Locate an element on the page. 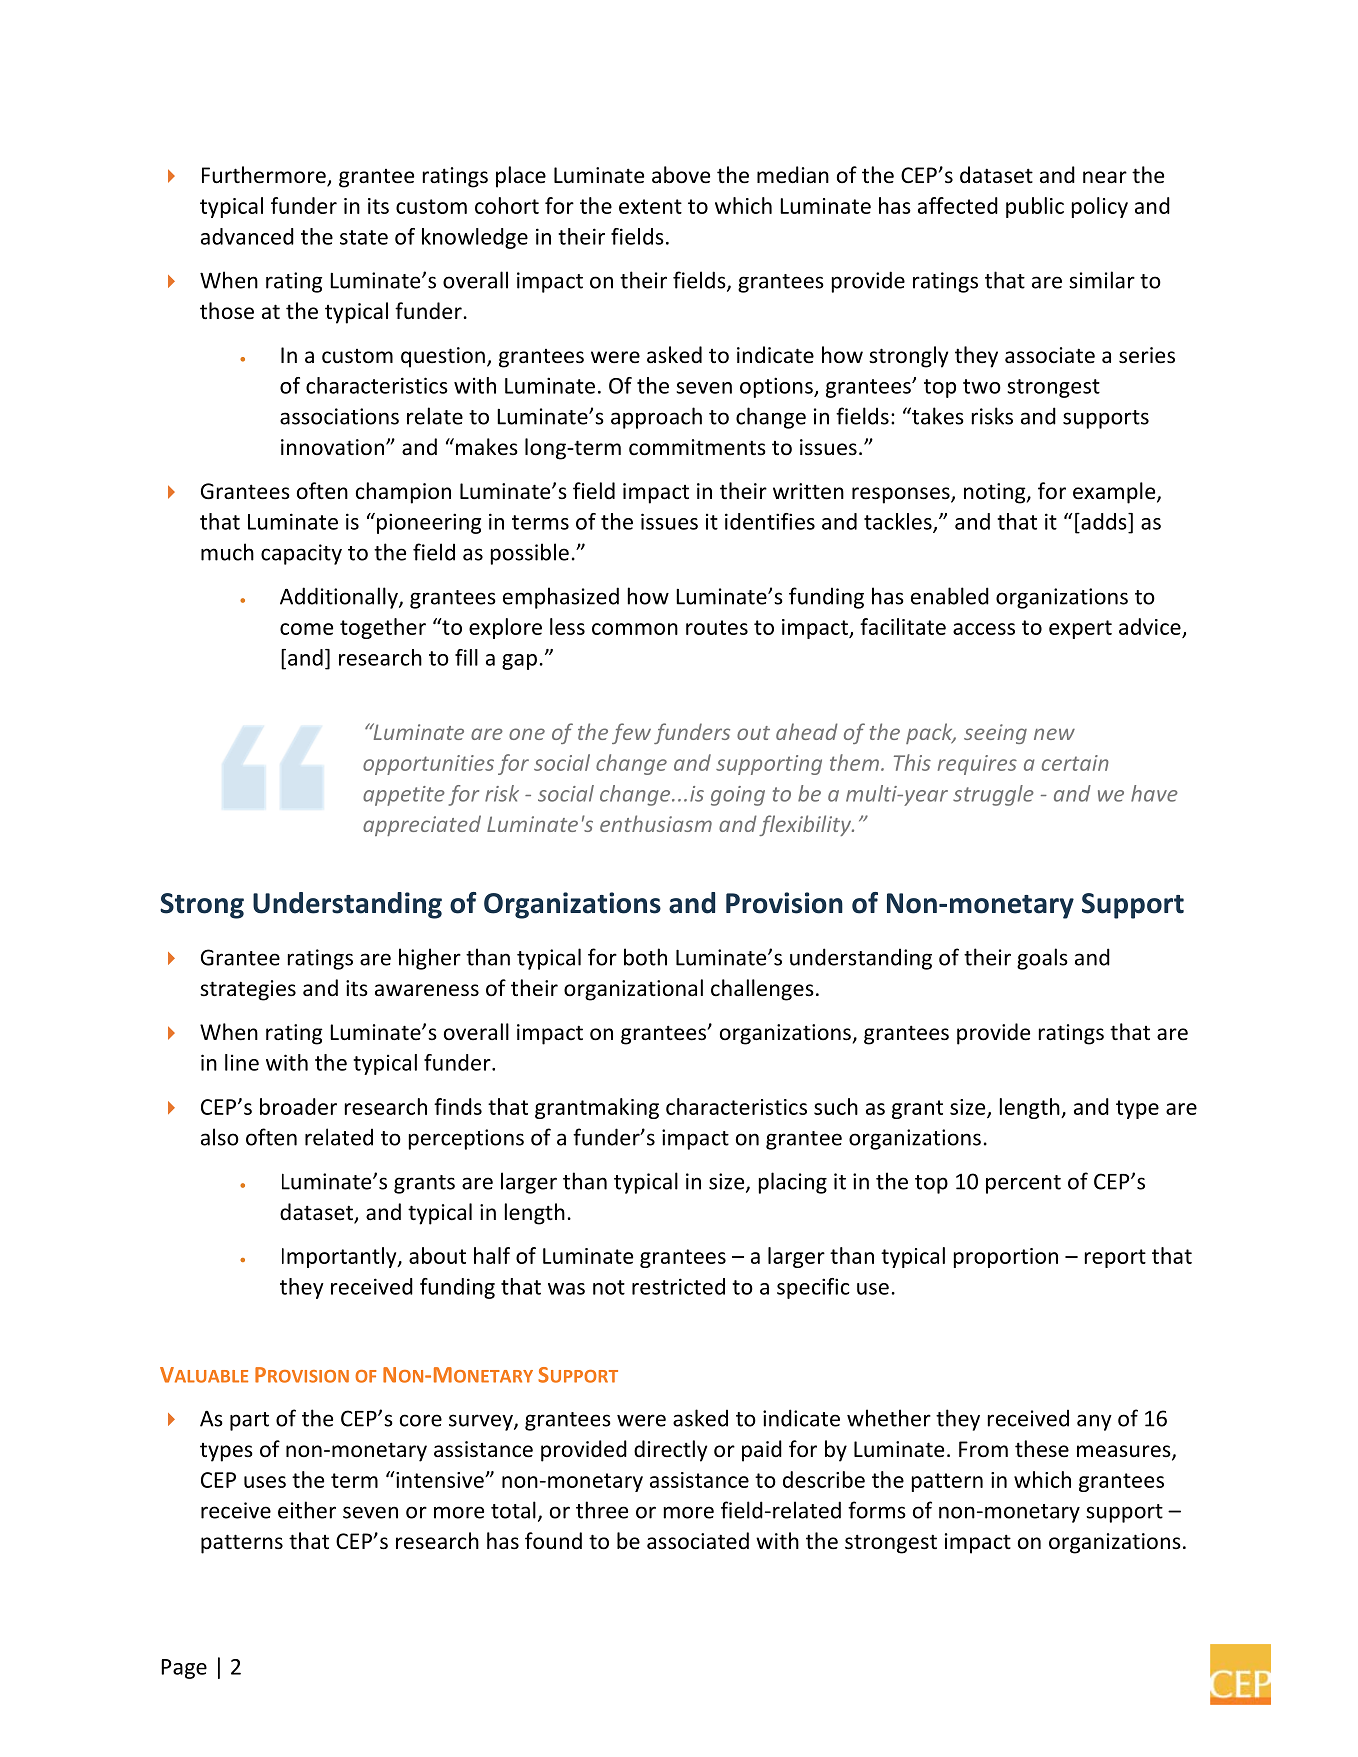  certain is located at coordinates (1075, 763).
